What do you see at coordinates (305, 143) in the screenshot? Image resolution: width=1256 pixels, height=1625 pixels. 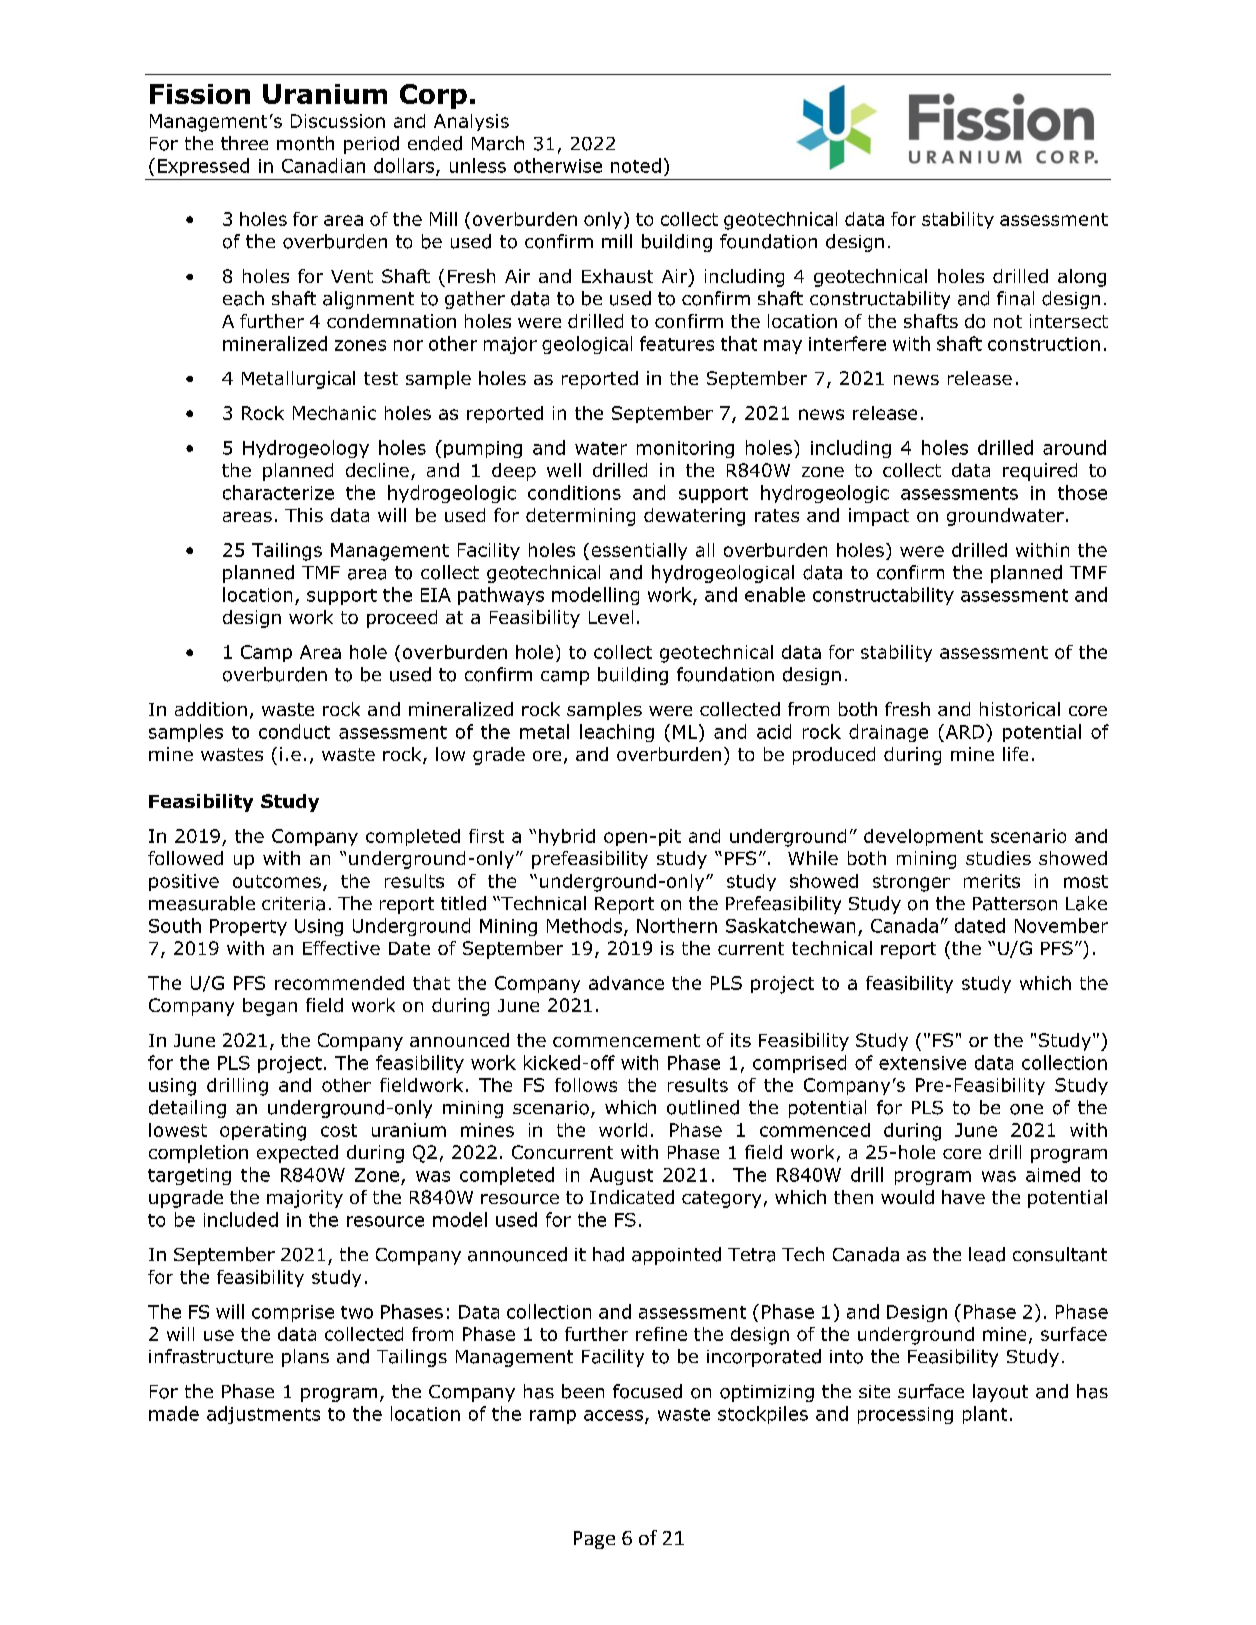 I see `month` at bounding box center [305, 143].
